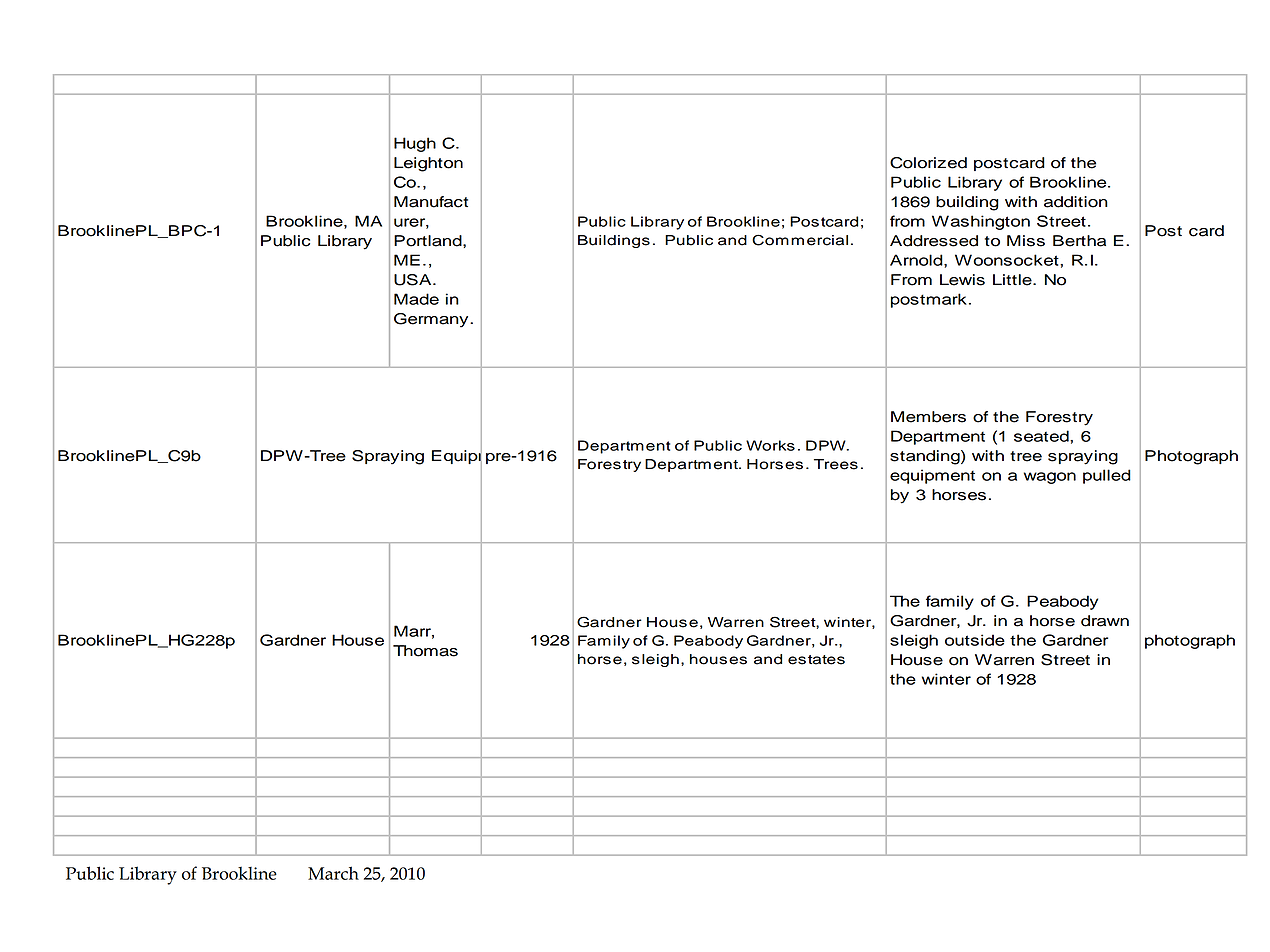 This screenshot has height=952, width=1270. I want to click on addition, so click(1076, 202).
